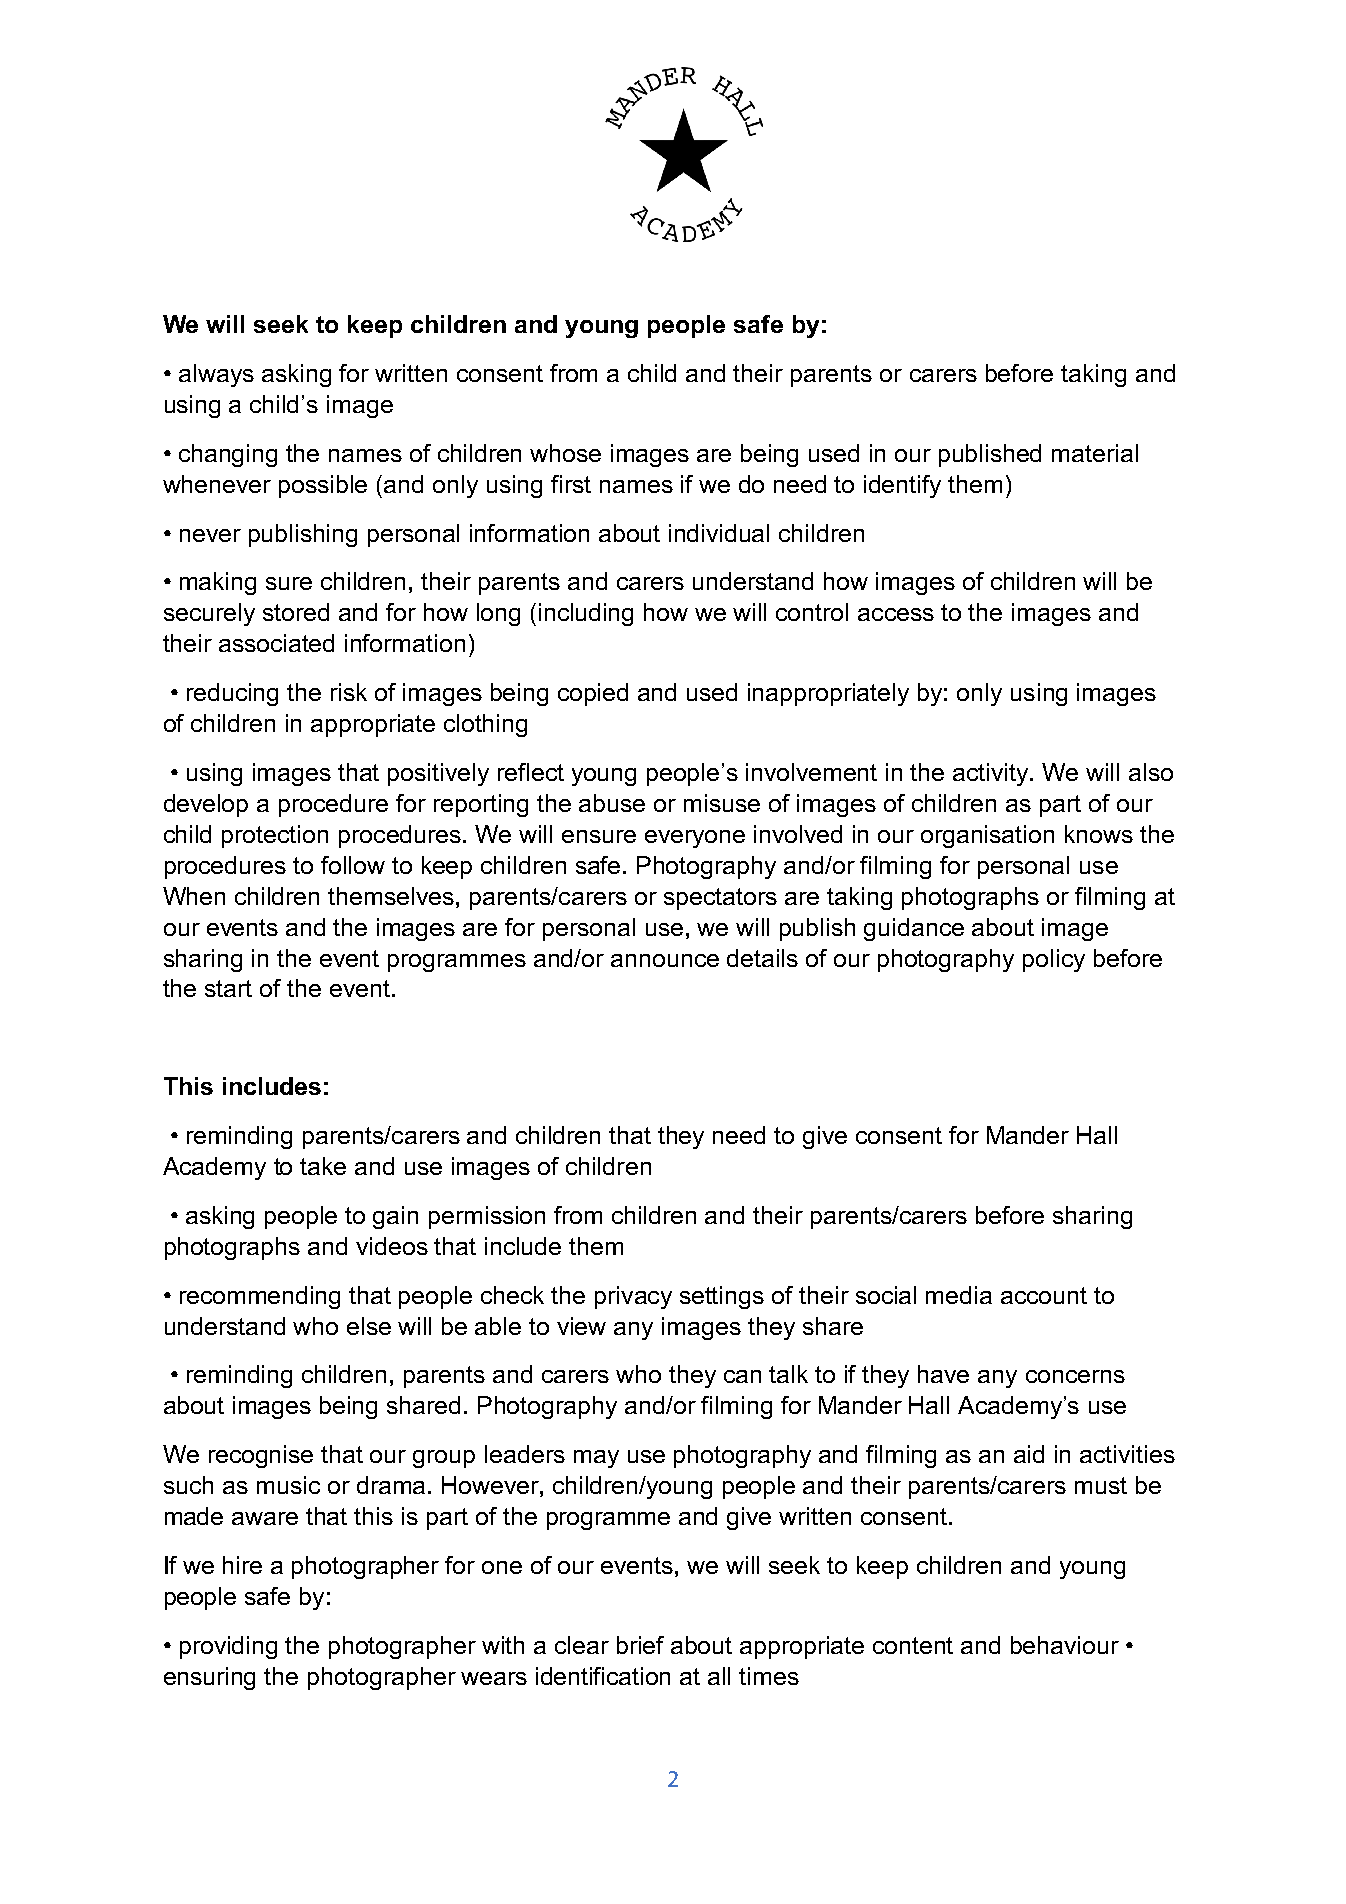  Describe the element at coordinates (369, 1326) in the screenshot. I see `else` at that location.
